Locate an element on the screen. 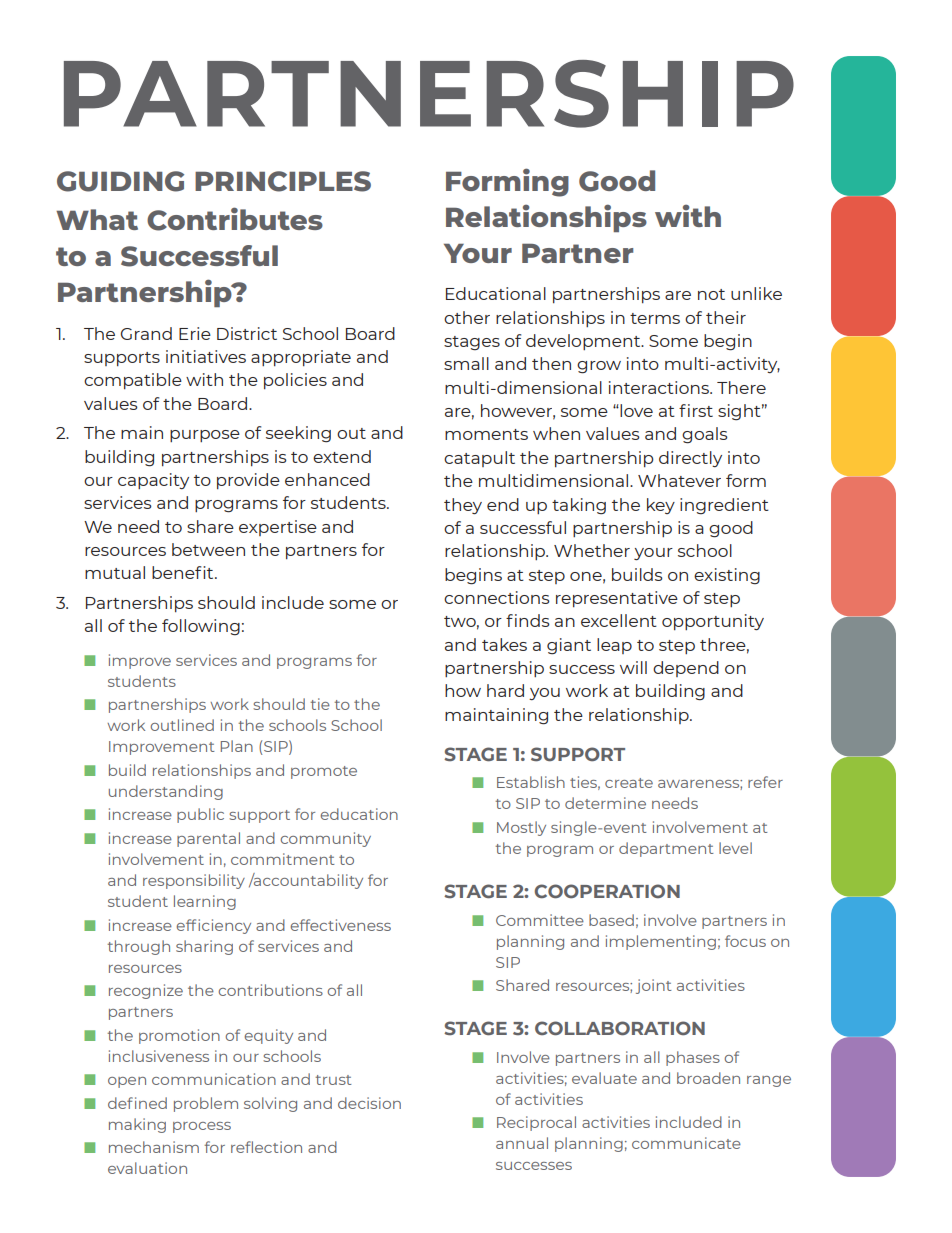 The height and width of the screenshot is (1233, 952). connections is located at coordinates (497, 597).
